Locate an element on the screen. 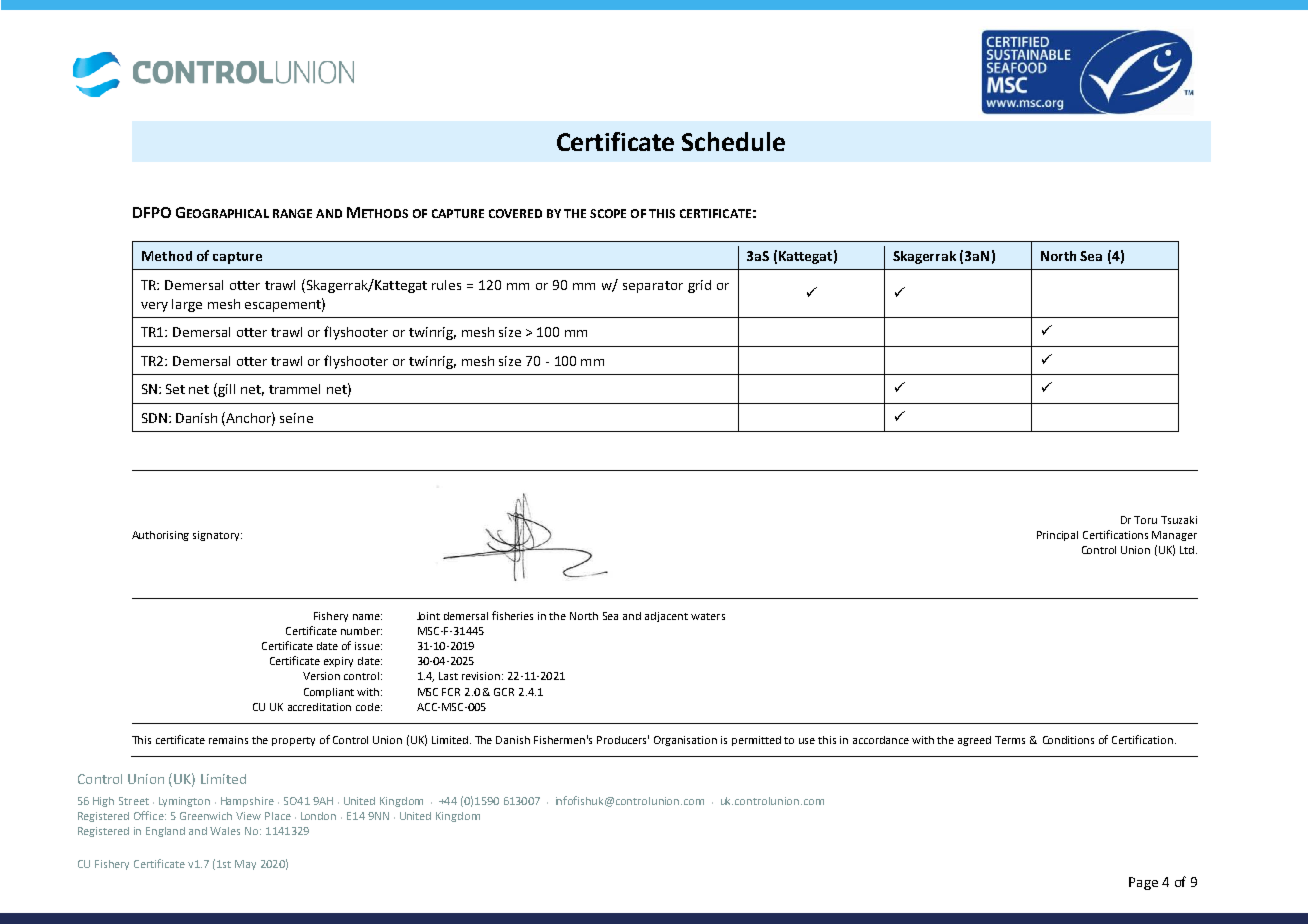 The height and width of the screenshot is (924, 1308). RANGE is located at coordinates (292, 213).
